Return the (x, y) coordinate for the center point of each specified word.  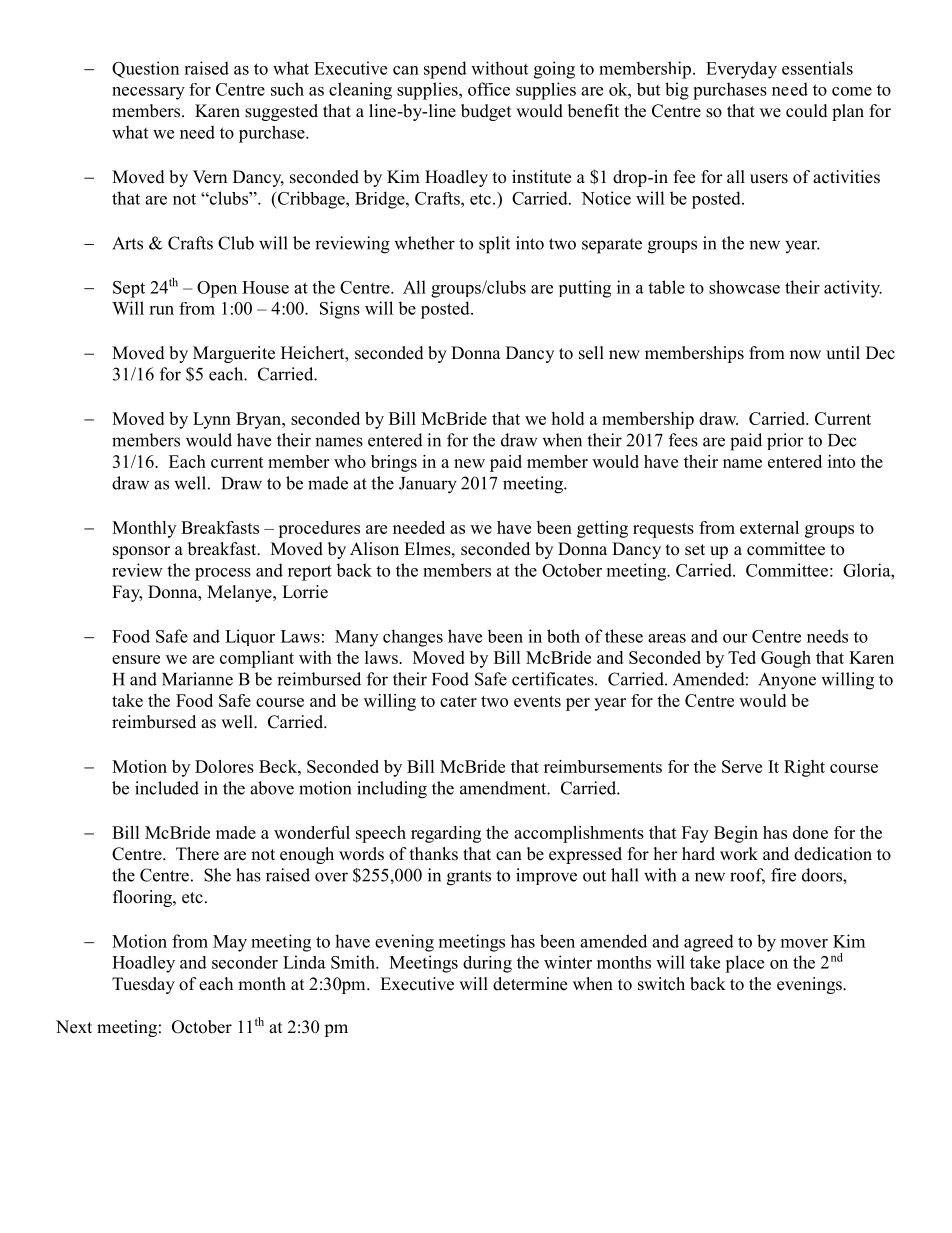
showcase (744, 287)
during (487, 964)
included (167, 788)
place (744, 964)
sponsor (141, 552)
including (392, 790)
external (769, 527)
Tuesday (143, 985)
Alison (374, 549)
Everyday (741, 70)
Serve (742, 766)
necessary (148, 93)
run (161, 310)
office (489, 89)
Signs (340, 310)
